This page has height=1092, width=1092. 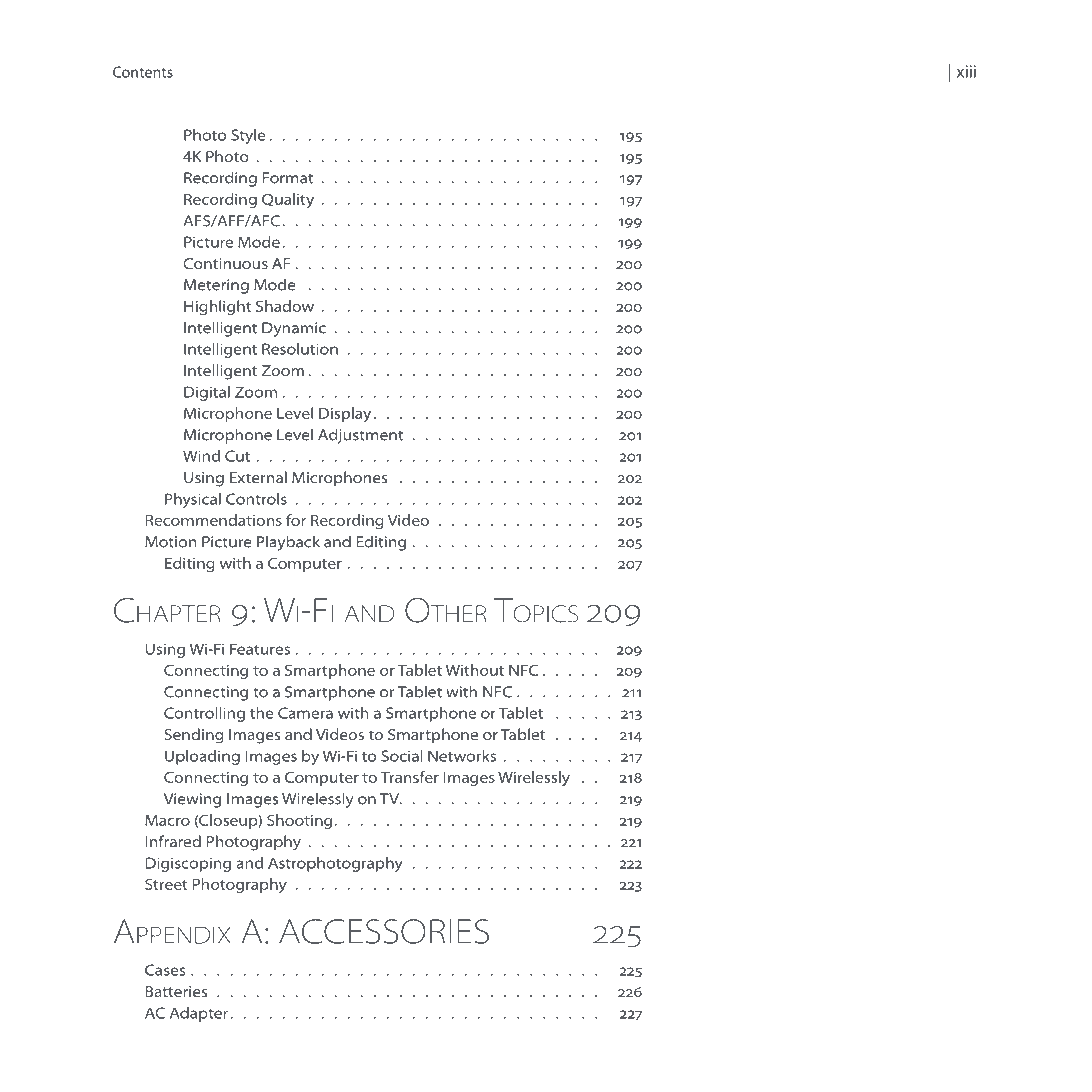 What do you see at coordinates (248, 136) in the page?
I see `Style` at bounding box center [248, 136].
